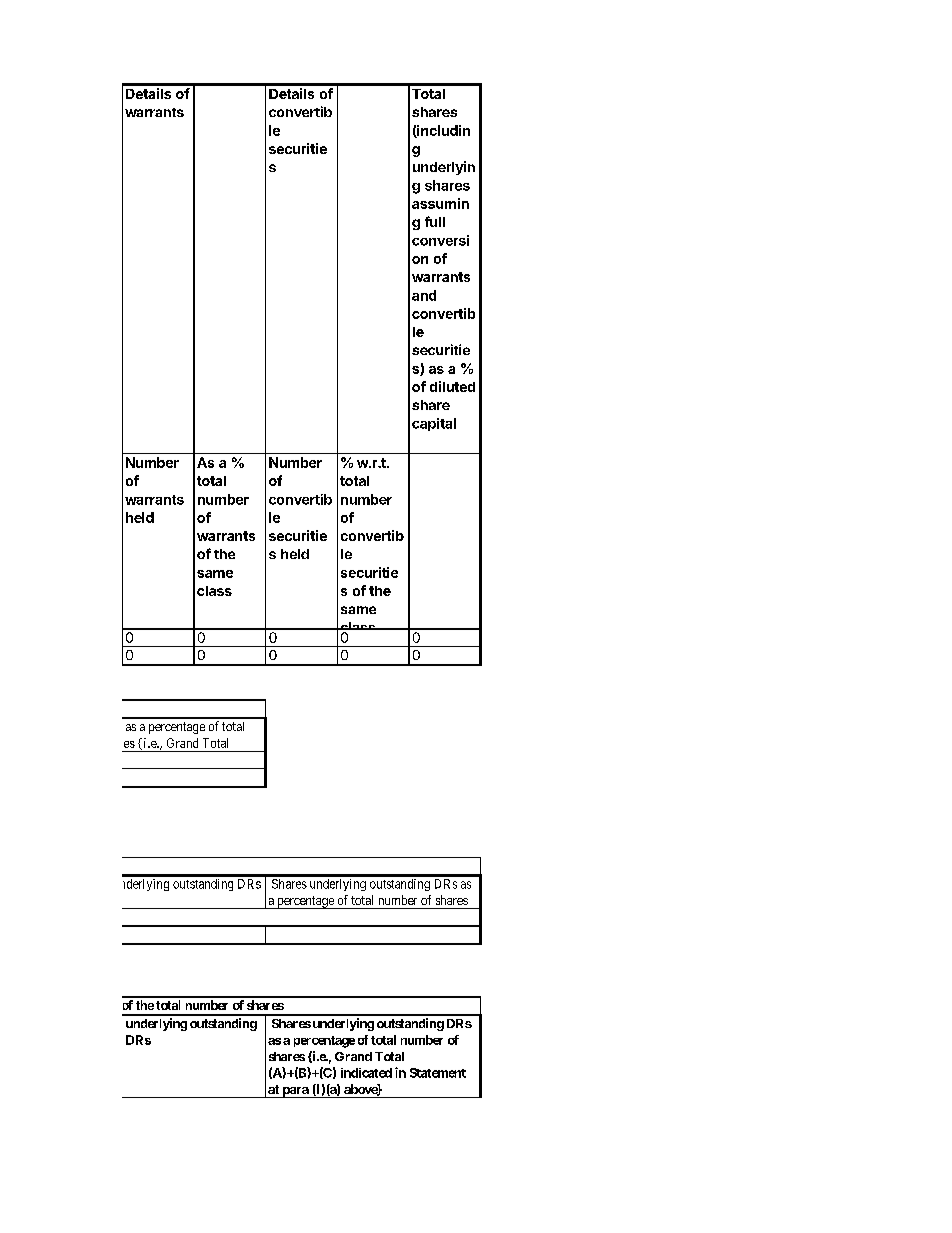  What do you see at coordinates (452, 386) in the document?
I see `diluted` at bounding box center [452, 386].
